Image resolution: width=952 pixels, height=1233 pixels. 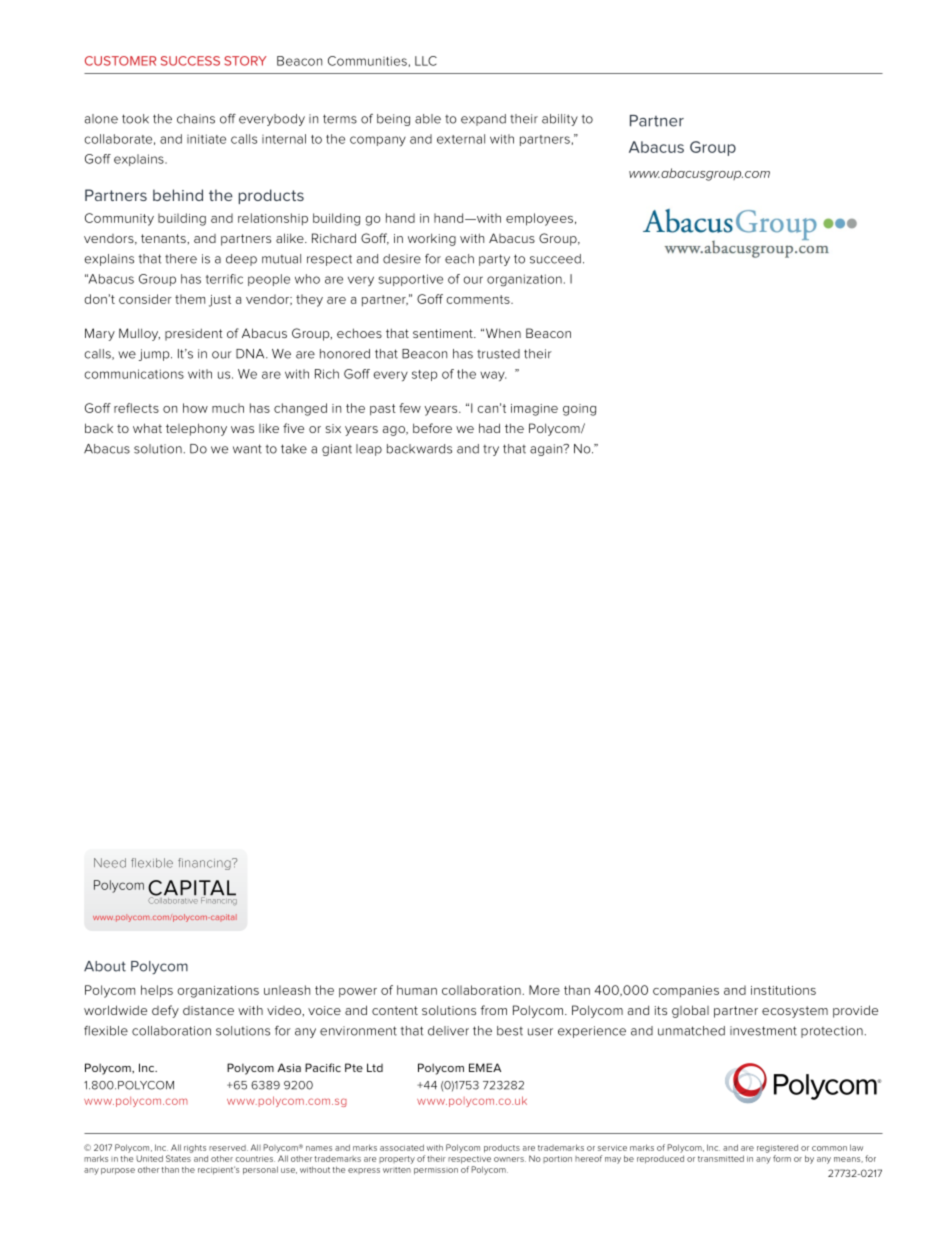 I want to click on expand, so click(x=483, y=120).
